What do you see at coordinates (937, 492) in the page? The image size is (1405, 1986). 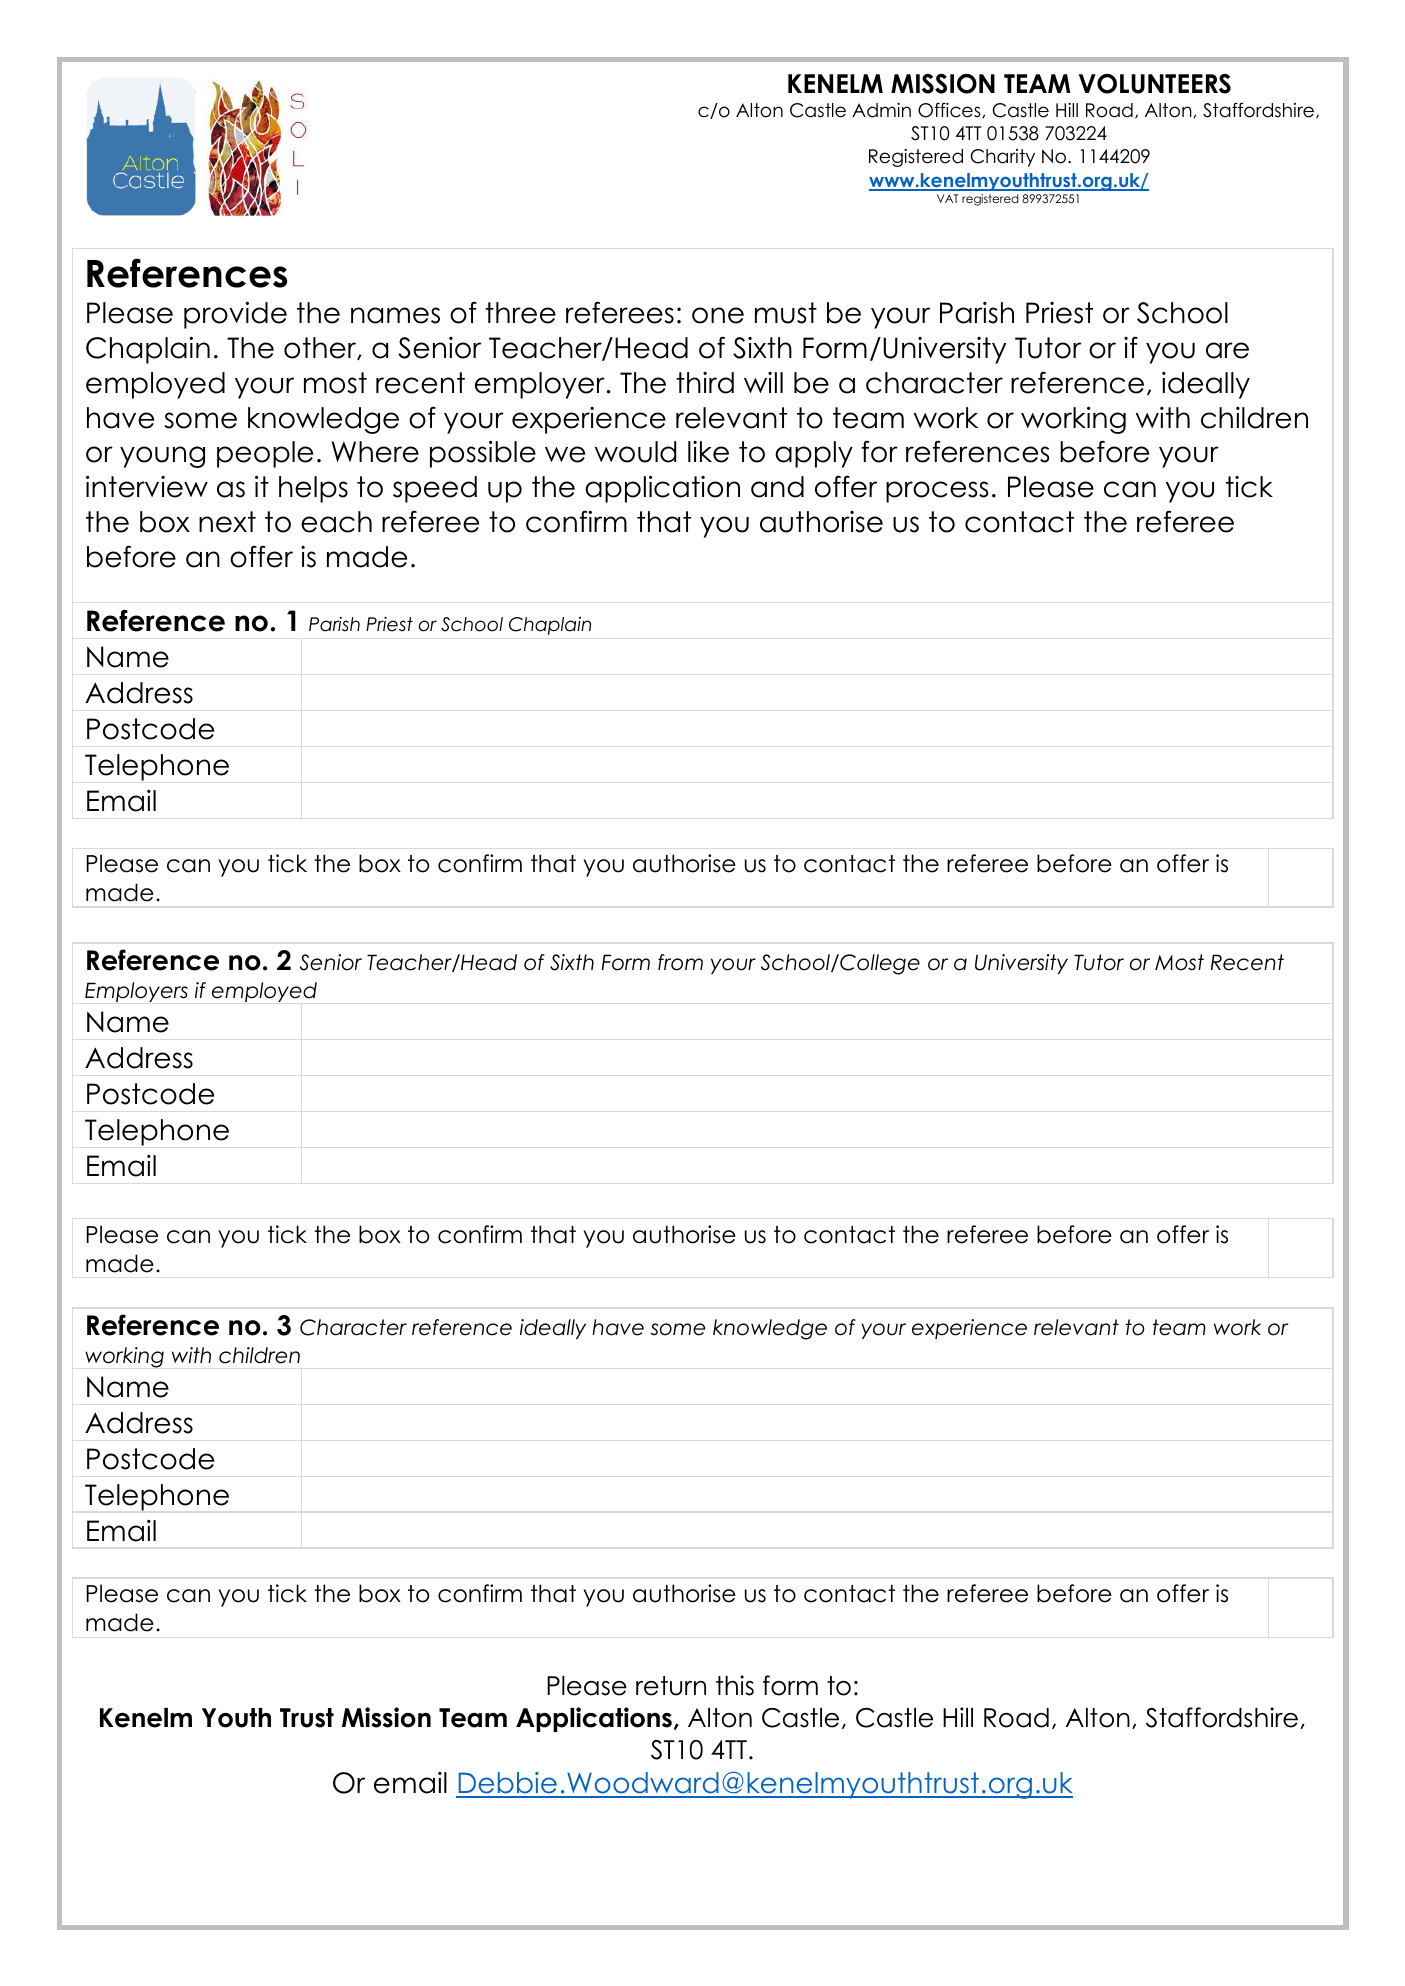 I see `process` at bounding box center [937, 492].
